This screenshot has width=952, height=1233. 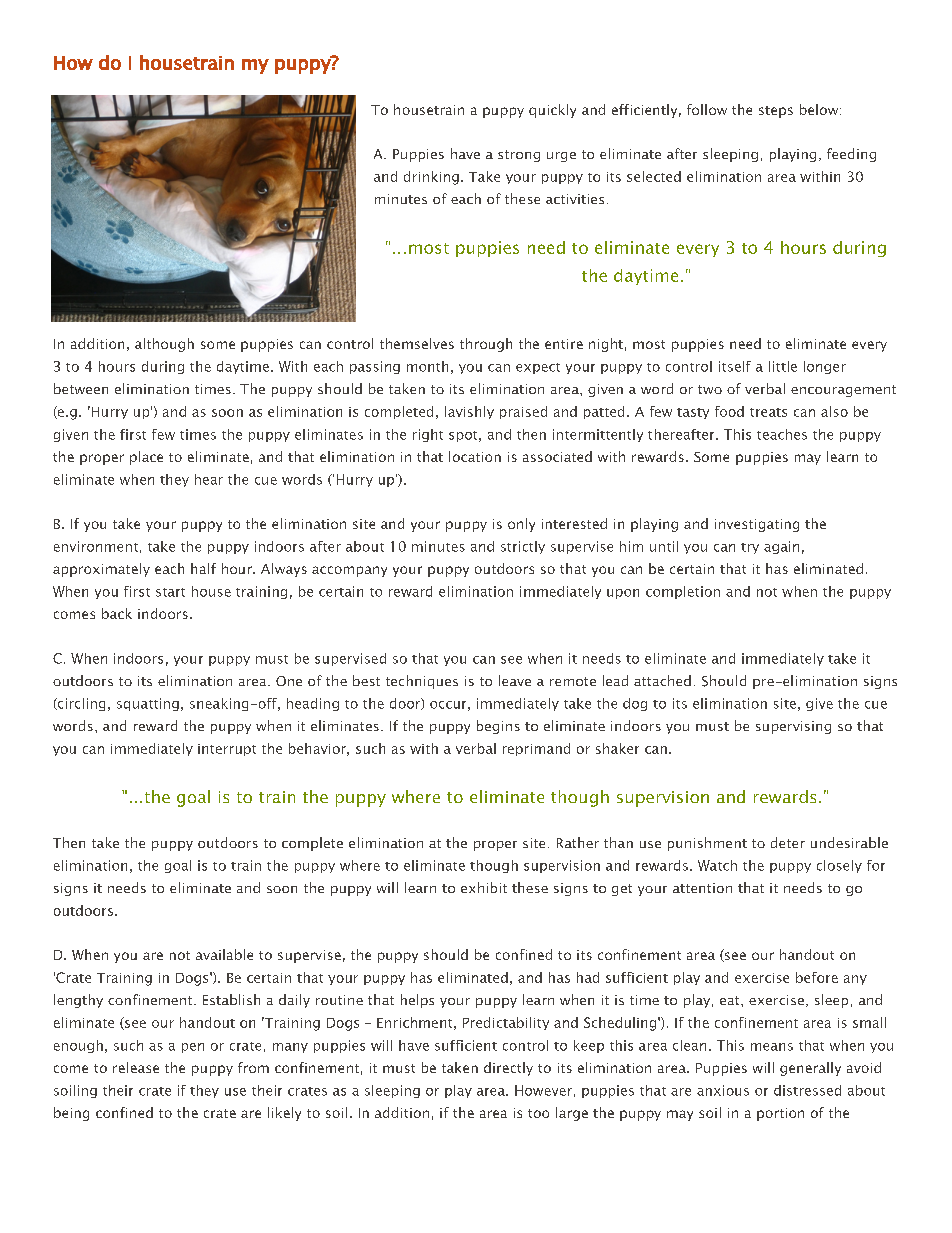 What do you see at coordinates (807, 1090) in the screenshot?
I see `distressed` at bounding box center [807, 1090].
